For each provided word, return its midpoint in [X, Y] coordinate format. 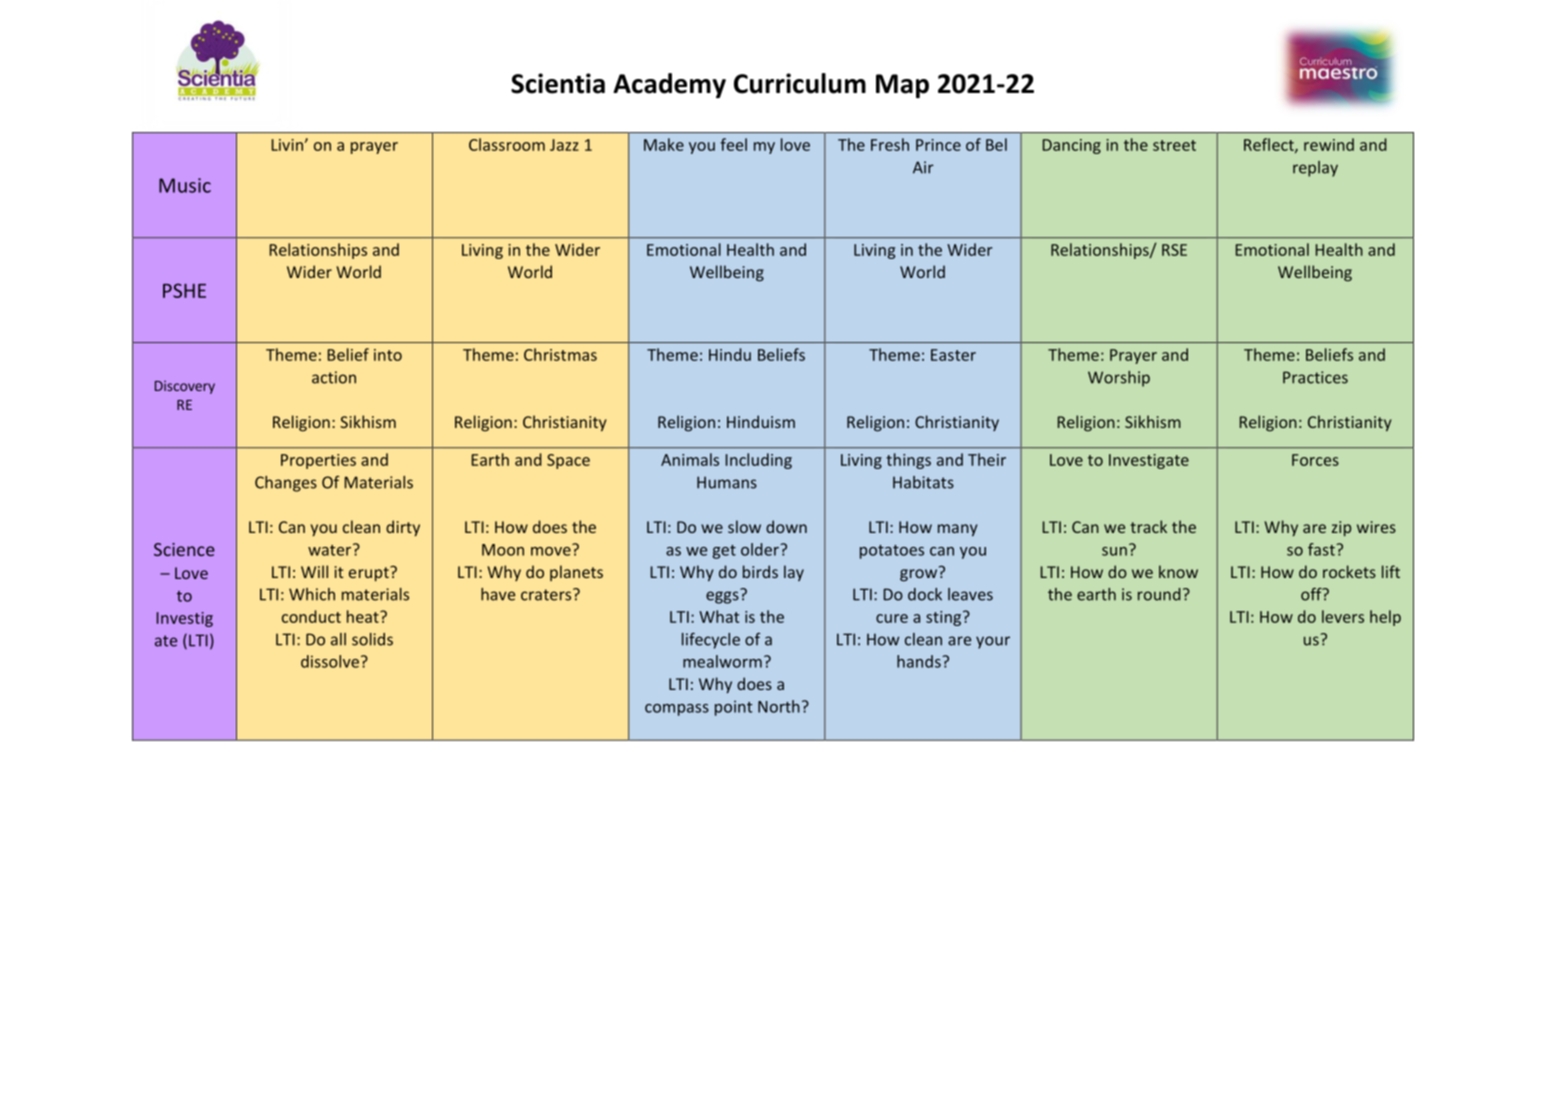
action [334, 377]
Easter [953, 355]
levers [1343, 616]
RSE [1174, 250]
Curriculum [800, 83]
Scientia [558, 83]
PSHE [184, 290]
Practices [1315, 377]
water [331, 549]
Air [923, 167]
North [779, 706]
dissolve [330, 661]
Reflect [1270, 145]
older [761, 549]
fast [1322, 549]
